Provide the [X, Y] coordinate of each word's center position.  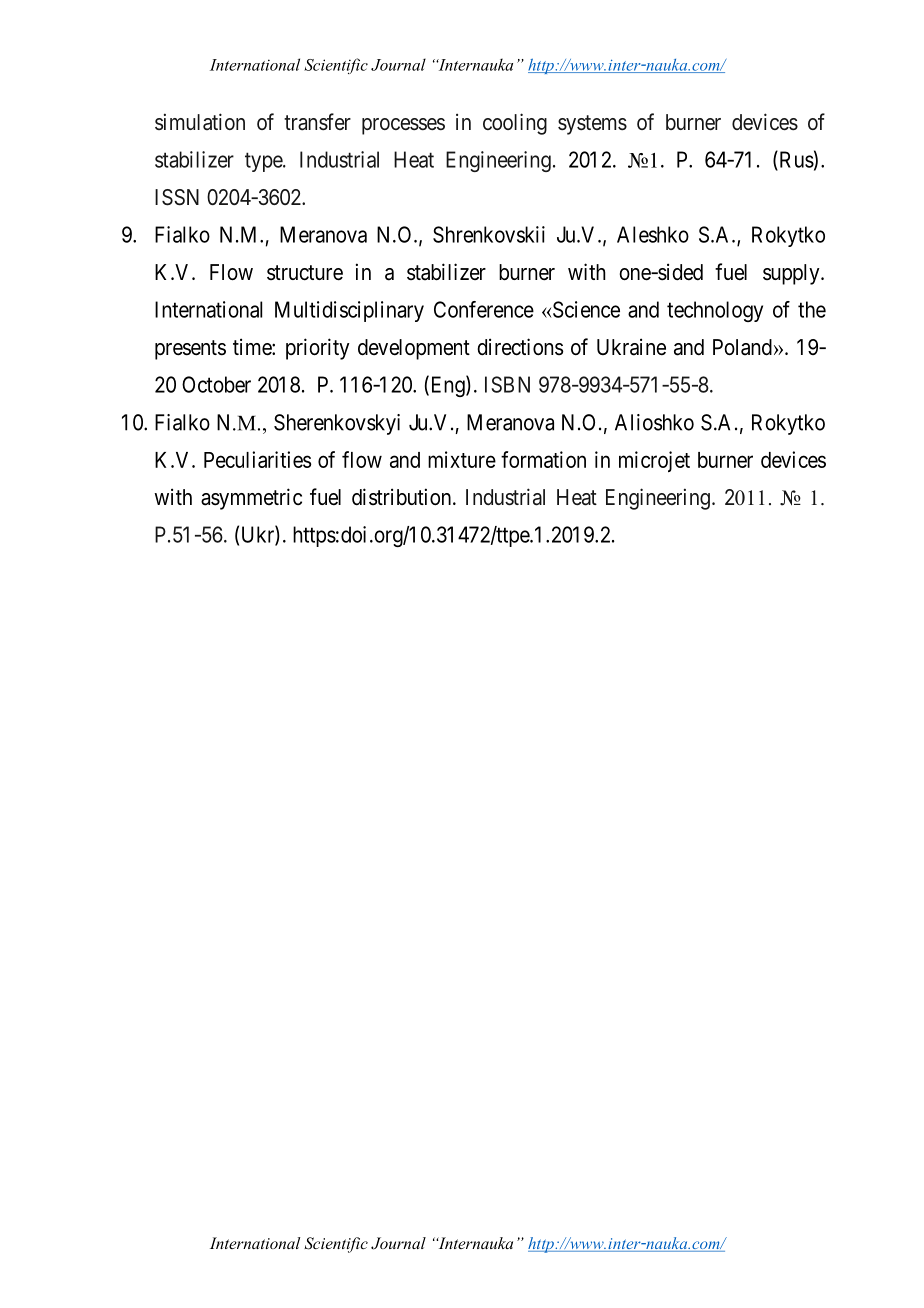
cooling [515, 124]
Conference [484, 309]
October [216, 384]
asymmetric [251, 499]
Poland [742, 347]
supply [792, 274]
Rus [795, 160]
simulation [200, 121]
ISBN [507, 384]
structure [305, 273]
